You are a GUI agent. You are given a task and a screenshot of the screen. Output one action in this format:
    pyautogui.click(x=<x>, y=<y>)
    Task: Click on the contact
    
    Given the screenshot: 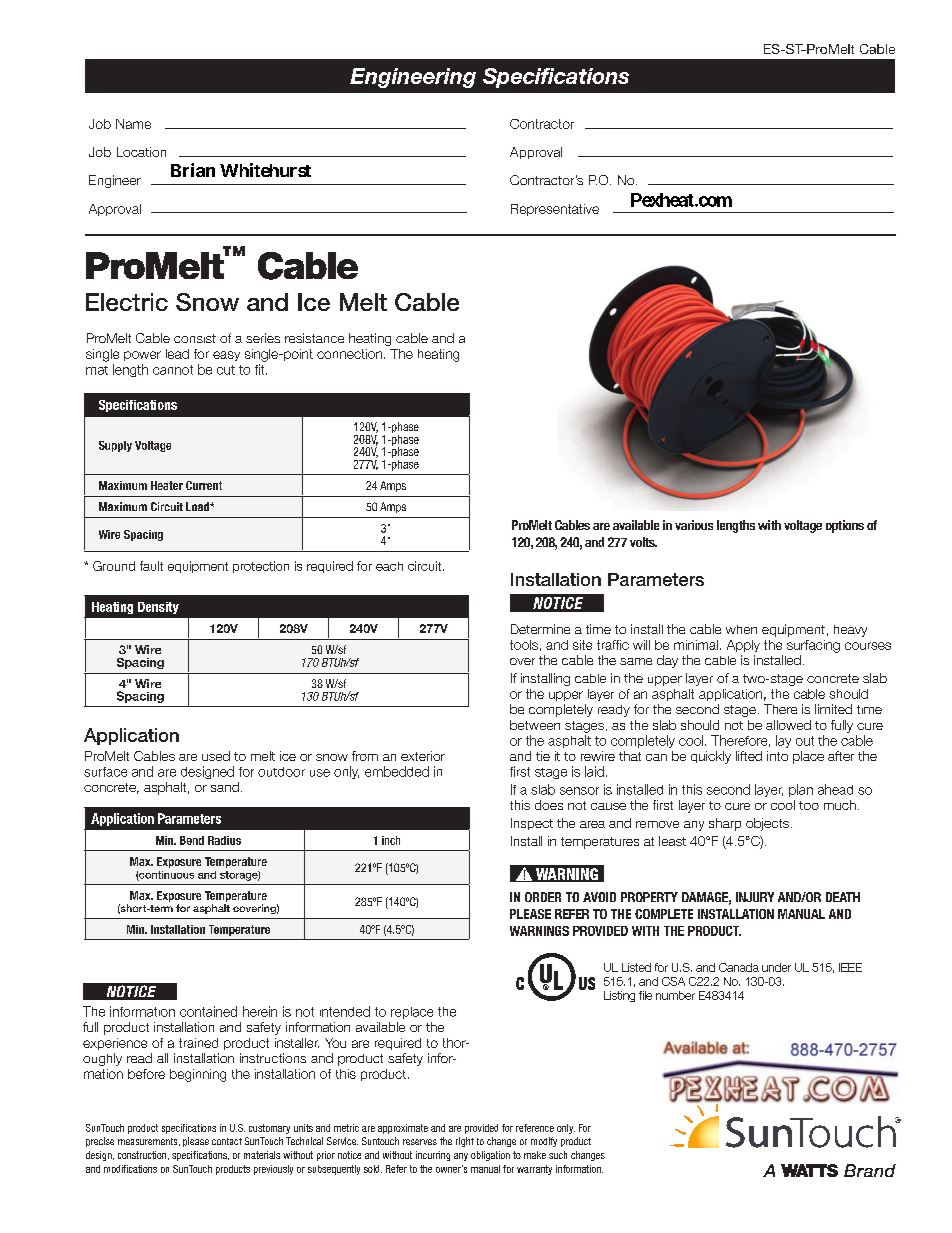 What is the action you would take?
    pyautogui.click(x=227, y=1141)
